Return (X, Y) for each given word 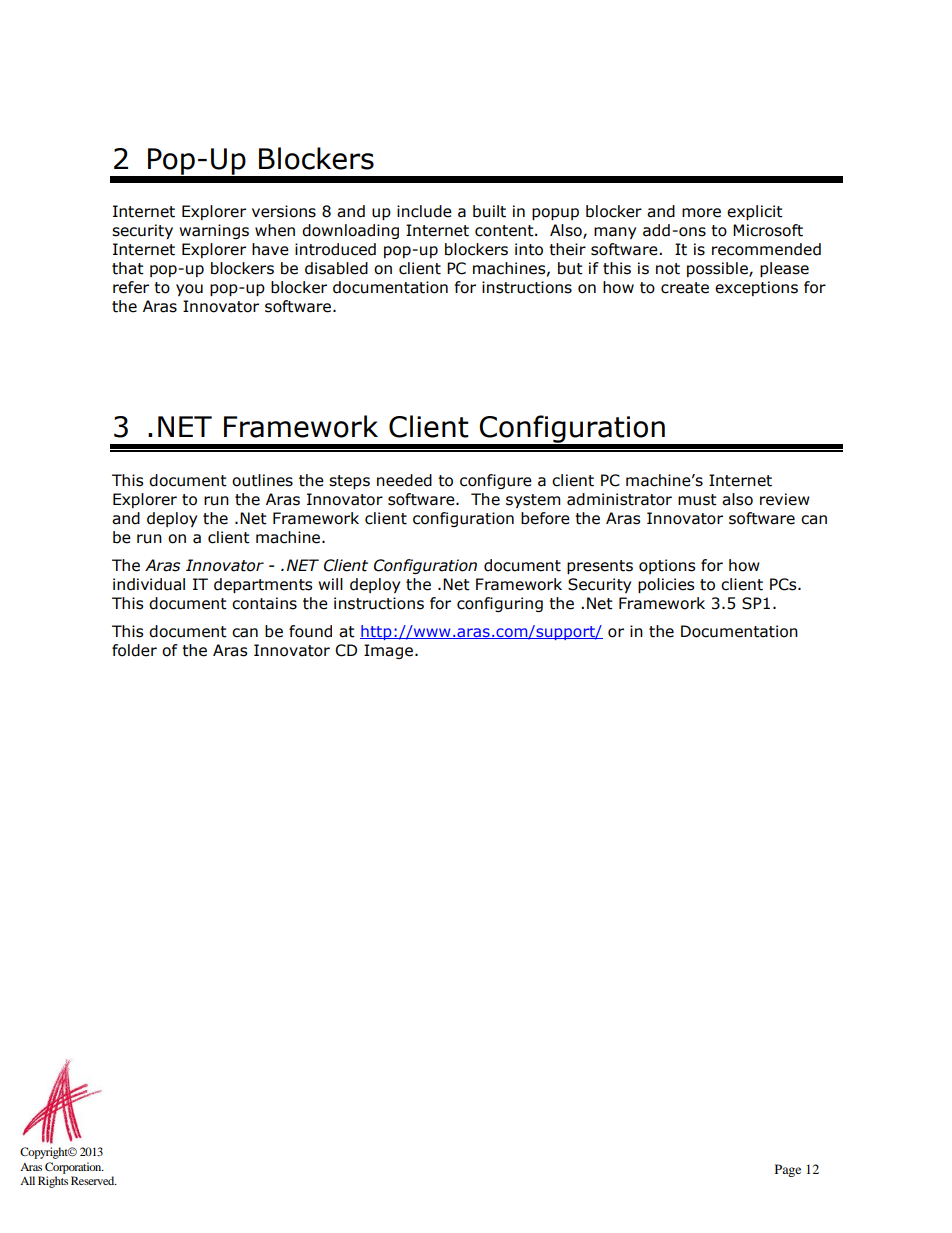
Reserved (94, 1180)
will (330, 584)
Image (390, 651)
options (667, 566)
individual (149, 584)
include (424, 211)
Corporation (74, 1168)
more (701, 213)
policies (666, 585)
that (128, 268)
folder (134, 650)
